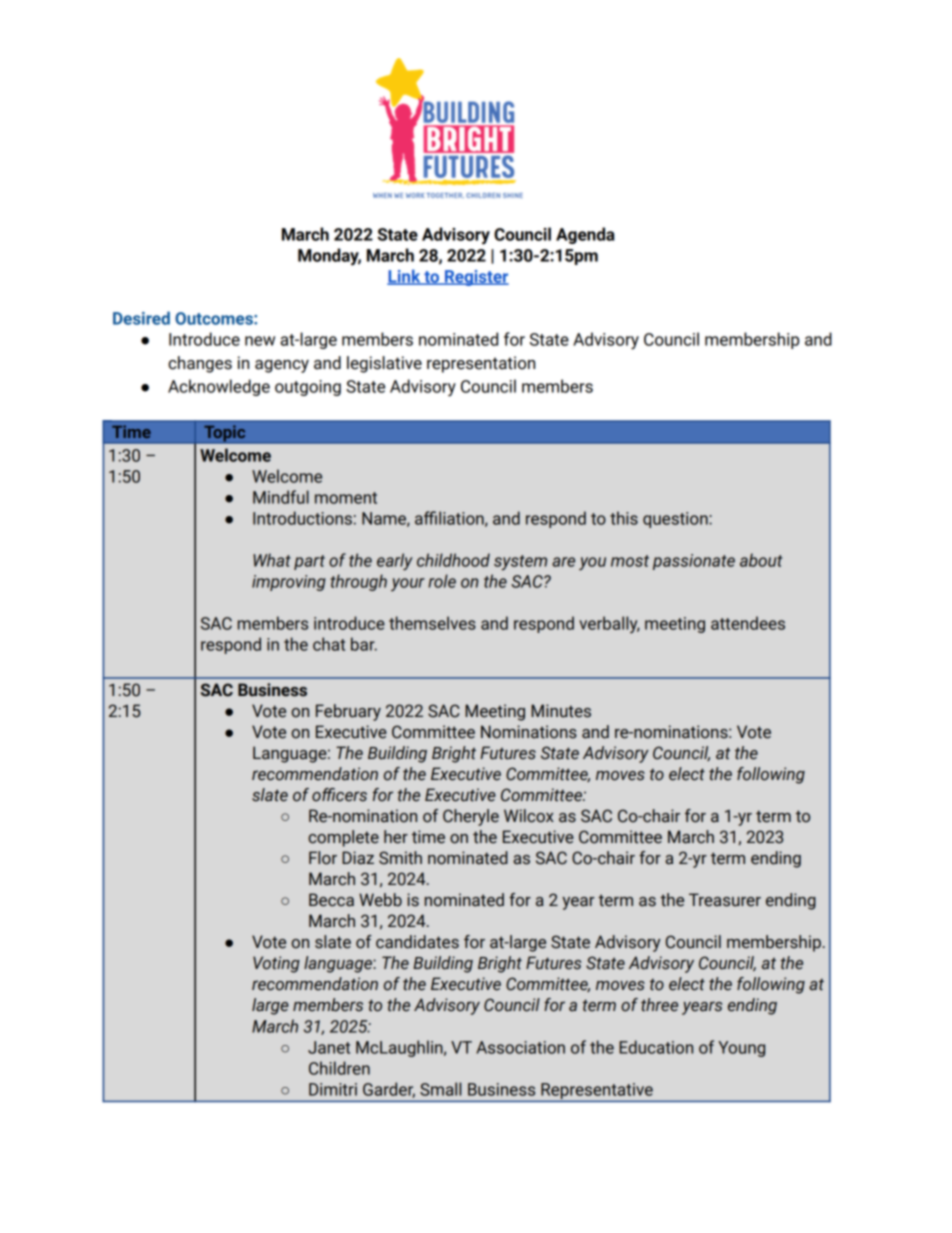 The image size is (952, 1233). Describe the element at coordinates (676, 520) in the document. I see `question` at that location.
